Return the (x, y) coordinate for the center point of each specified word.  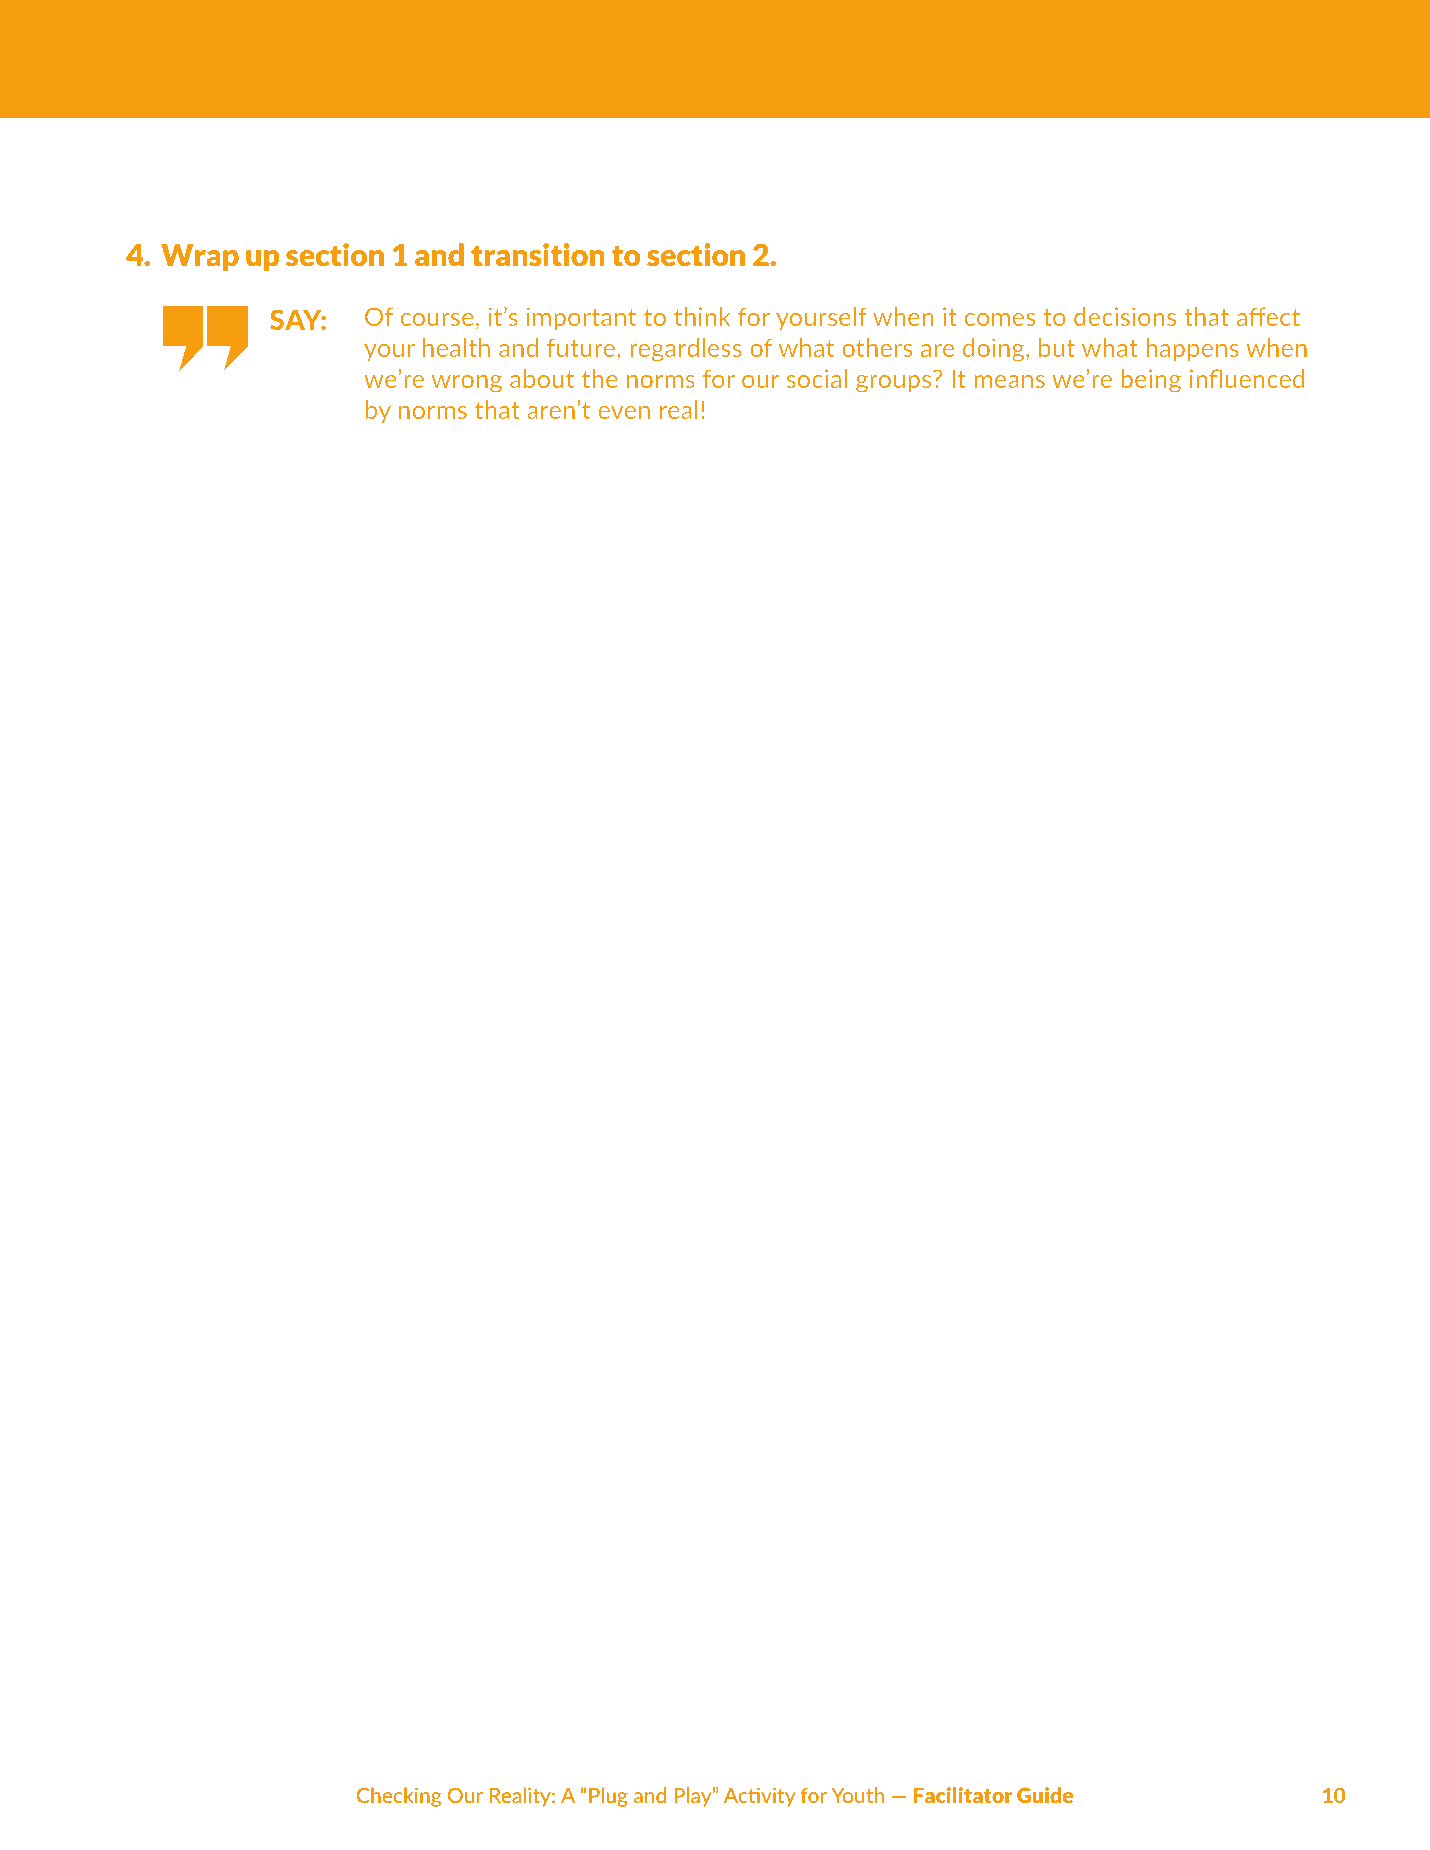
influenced (1247, 378)
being (1151, 381)
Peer (314, 86)
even (624, 412)
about (542, 378)
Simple (683, 88)
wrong (466, 384)
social (816, 378)
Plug (608, 1797)
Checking (399, 1797)
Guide (1045, 1795)
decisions (1125, 316)
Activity (760, 1797)
